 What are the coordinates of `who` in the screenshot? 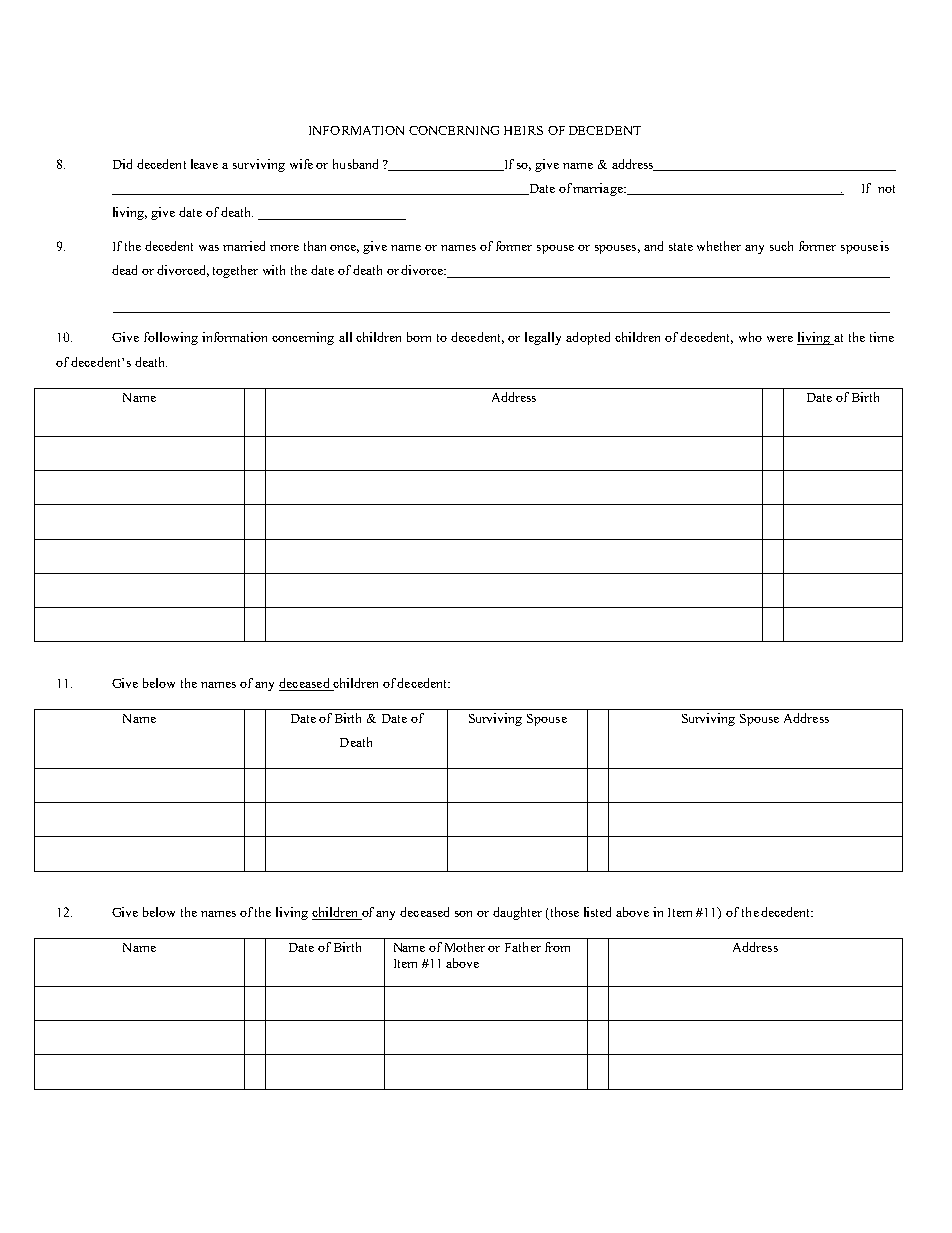 It's located at (750, 337).
